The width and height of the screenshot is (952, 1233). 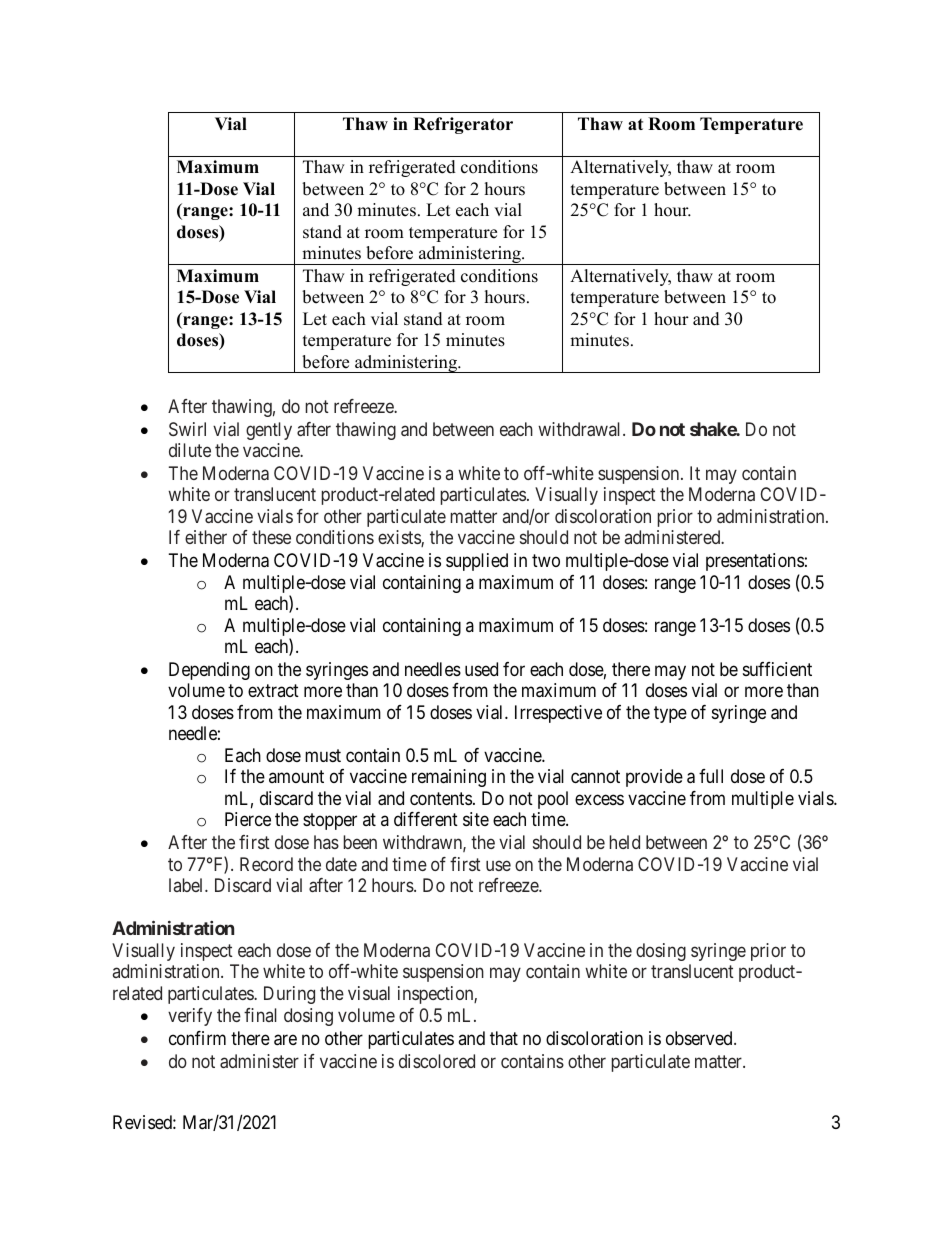 I want to click on presentations, so click(x=755, y=562).
